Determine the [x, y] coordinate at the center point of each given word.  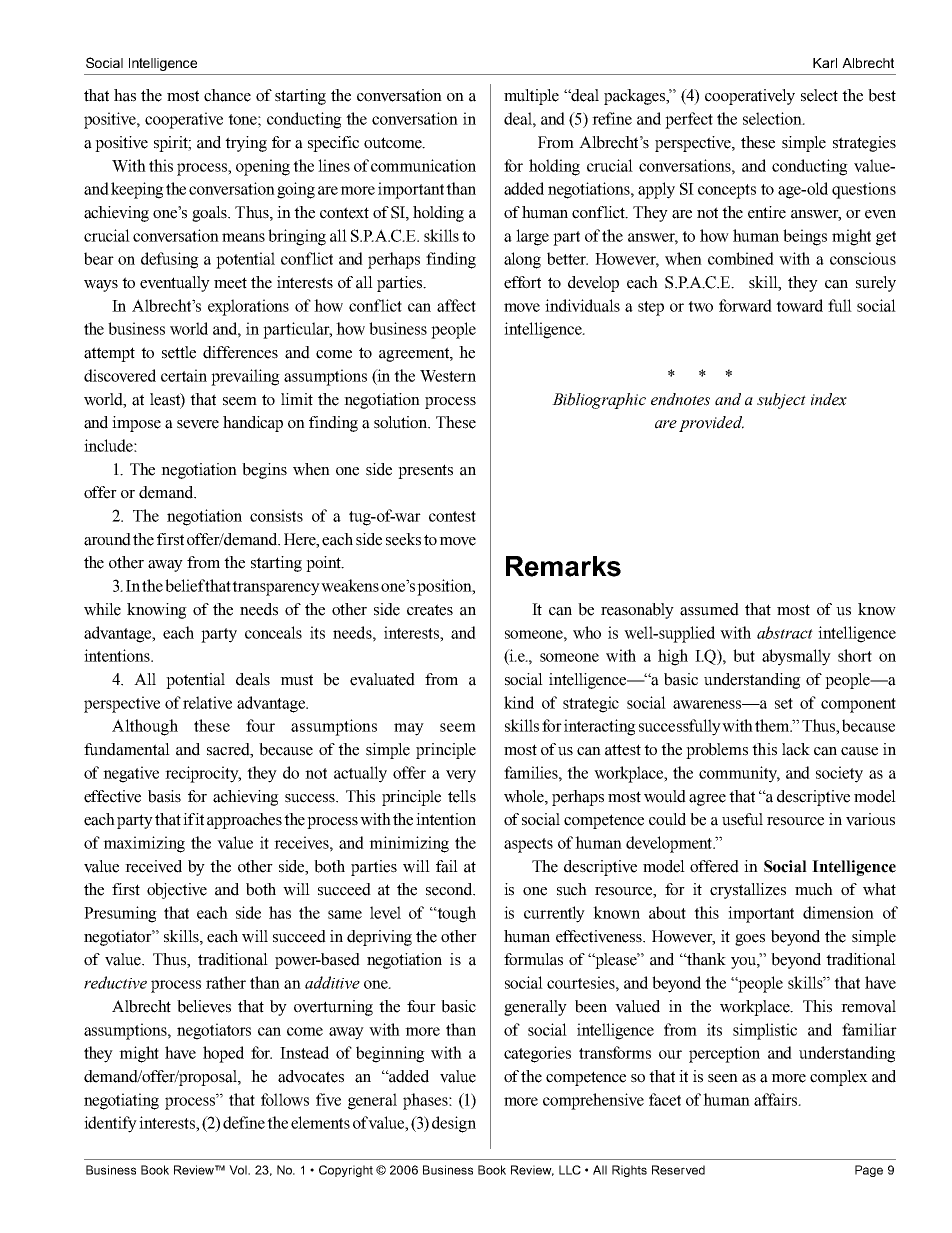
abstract [785, 632]
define [244, 1122]
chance [227, 95]
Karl [825, 63]
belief [185, 585]
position [445, 587]
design [454, 1124]
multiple [531, 97]
